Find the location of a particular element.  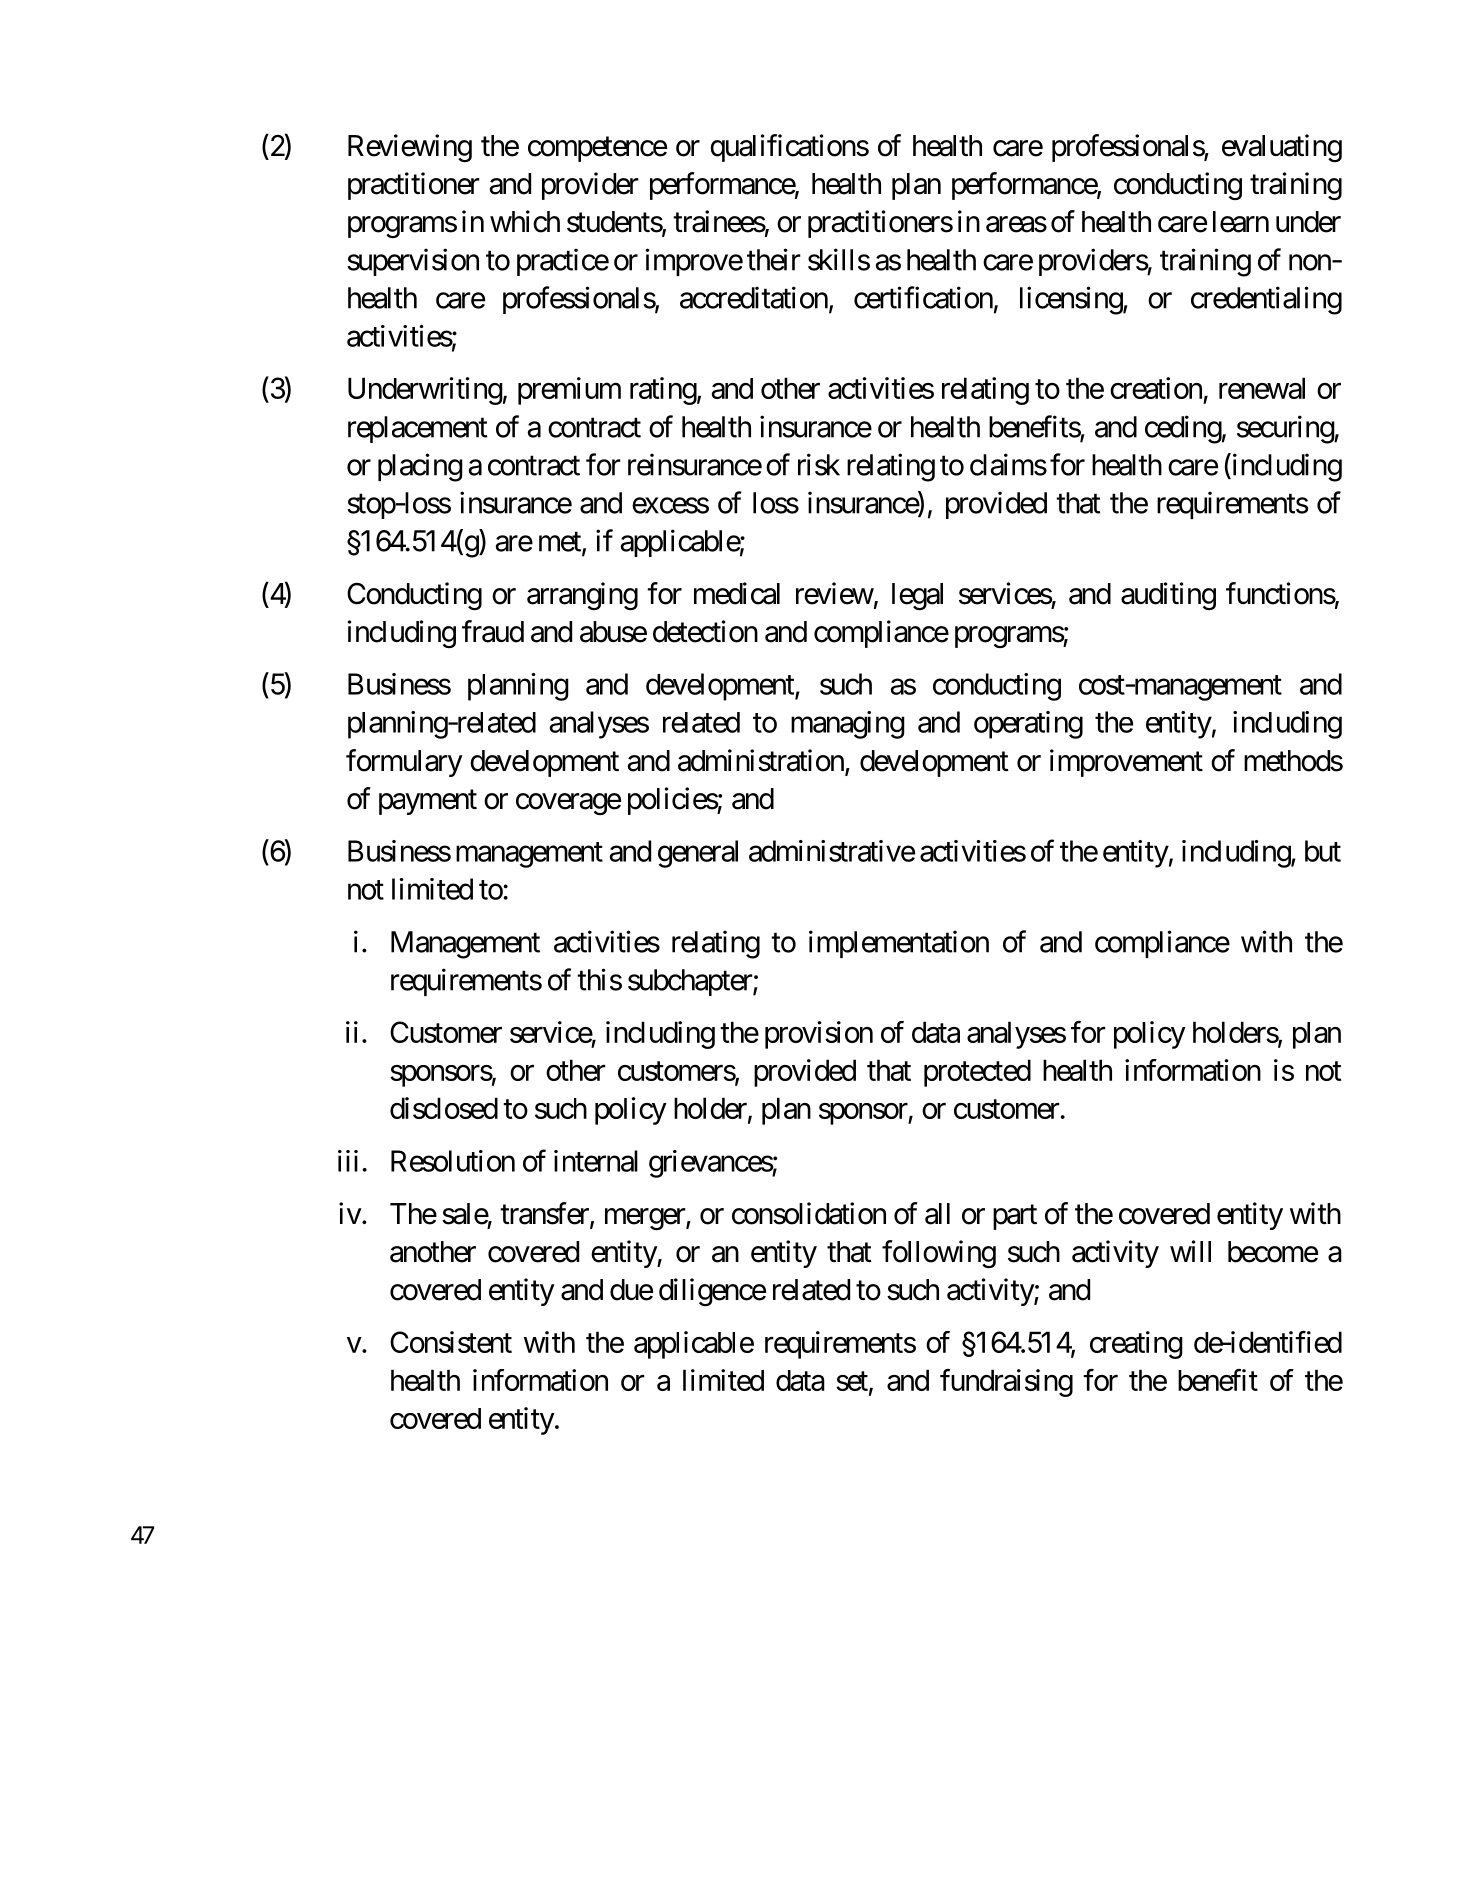

provision is located at coordinates (819, 1035).
